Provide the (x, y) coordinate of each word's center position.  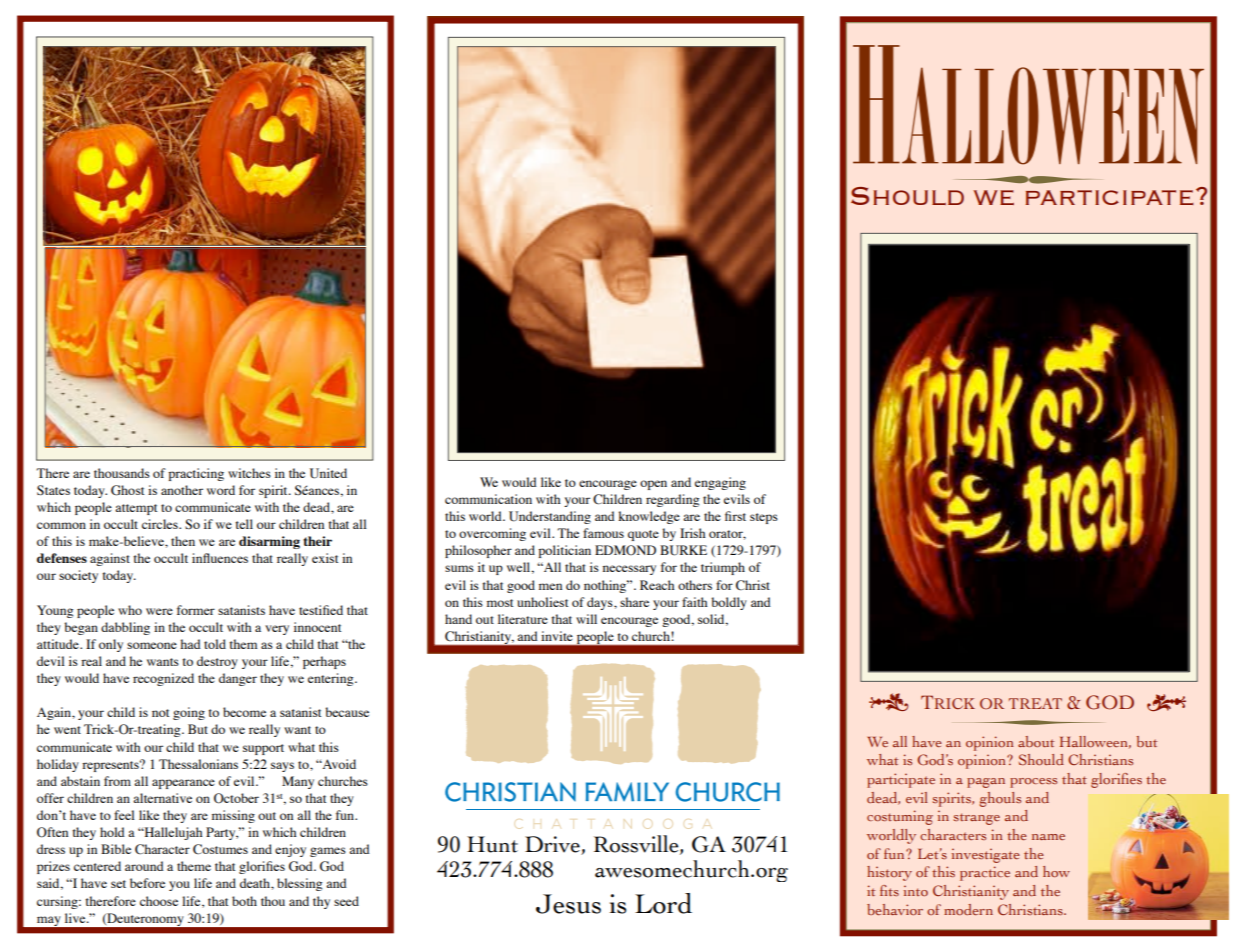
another (182, 490)
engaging (720, 483)
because (347, 712)
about (1036, 741)
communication (488, 499)
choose (159, 901)
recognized (163, 679)
